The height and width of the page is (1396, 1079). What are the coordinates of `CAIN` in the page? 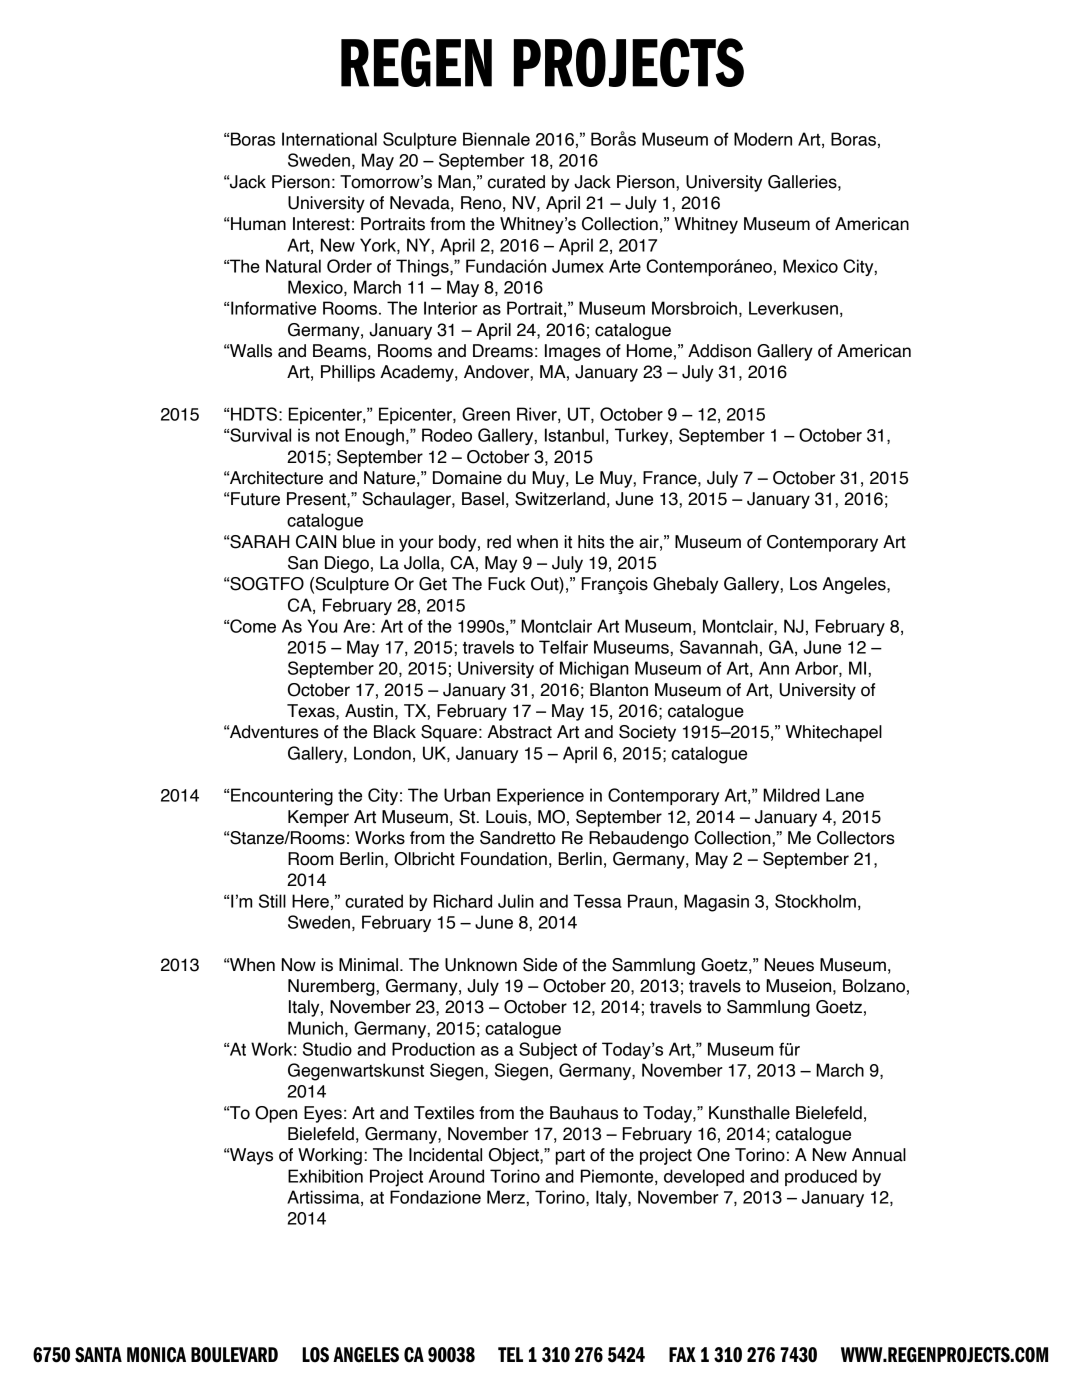 It's located at (316, 542).
